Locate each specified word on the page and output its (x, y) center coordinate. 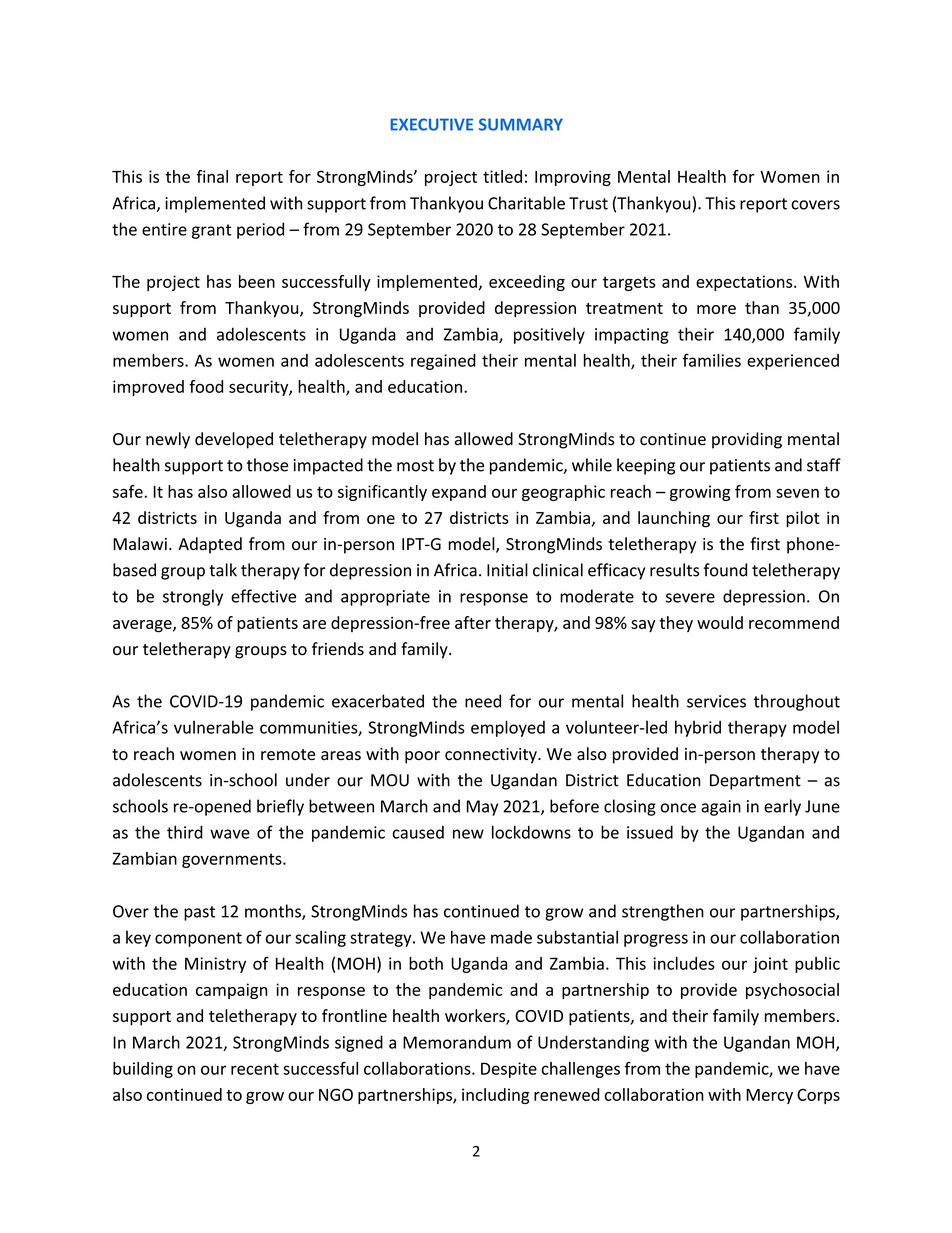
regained (443, 362)
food (206, 386)
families (712, 360)
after (473, 622)
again (721, 808)
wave (230, 834)
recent (255, 1069)
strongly (193, 597)
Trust (588, 203)
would (720, 622)
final (212, 176)
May (482, 808)
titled (502, 176)
